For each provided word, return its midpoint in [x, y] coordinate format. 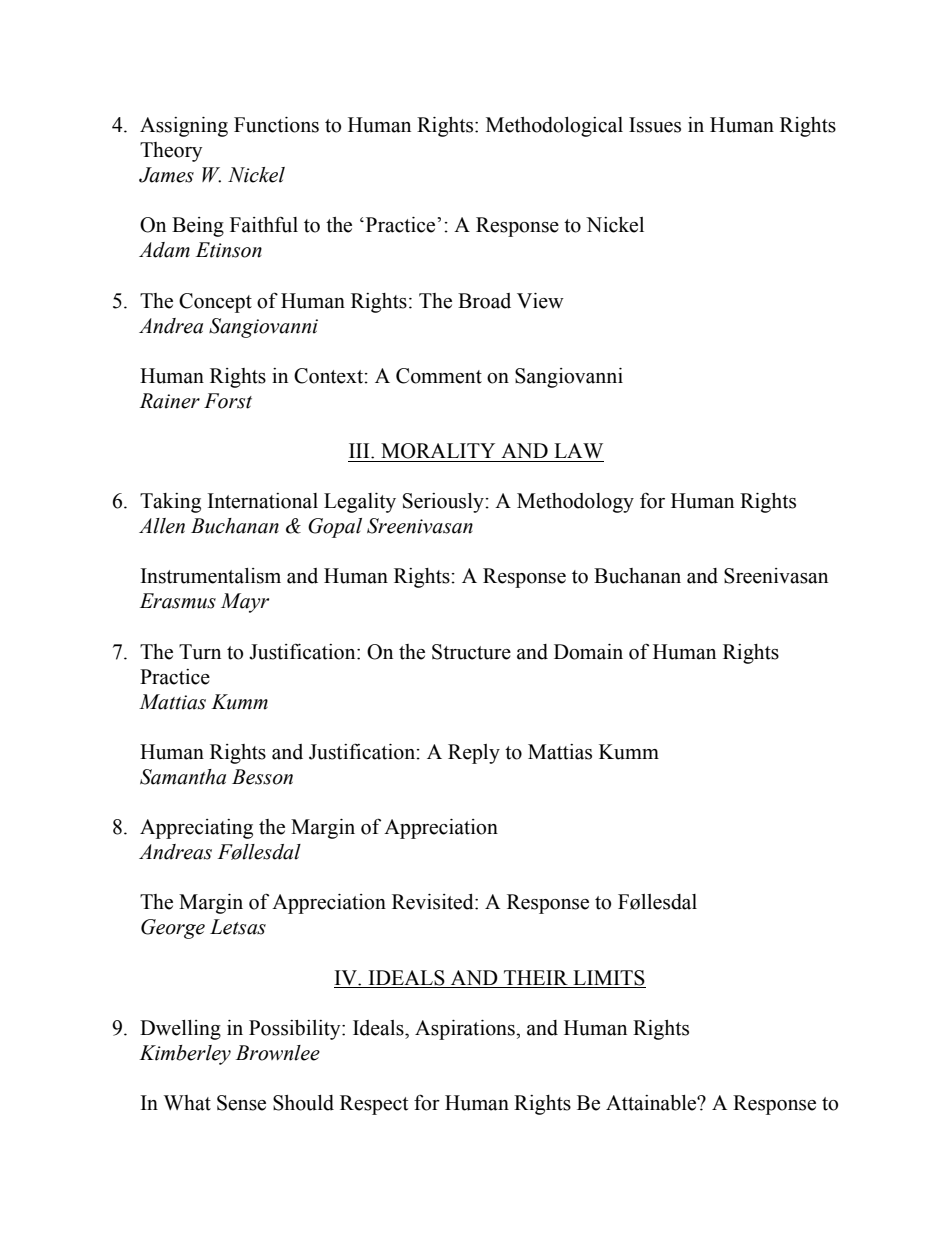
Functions [276, 125]
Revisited [434, 902]
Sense [241, 1103]
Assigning [184, 127]
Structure [471, 652]
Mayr [245, 603]
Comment [439, 376]
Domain [588, 652]
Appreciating [196, 829]
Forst [228, 401]
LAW [578, 450]
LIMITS [609, 978]
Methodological [554, 127]
